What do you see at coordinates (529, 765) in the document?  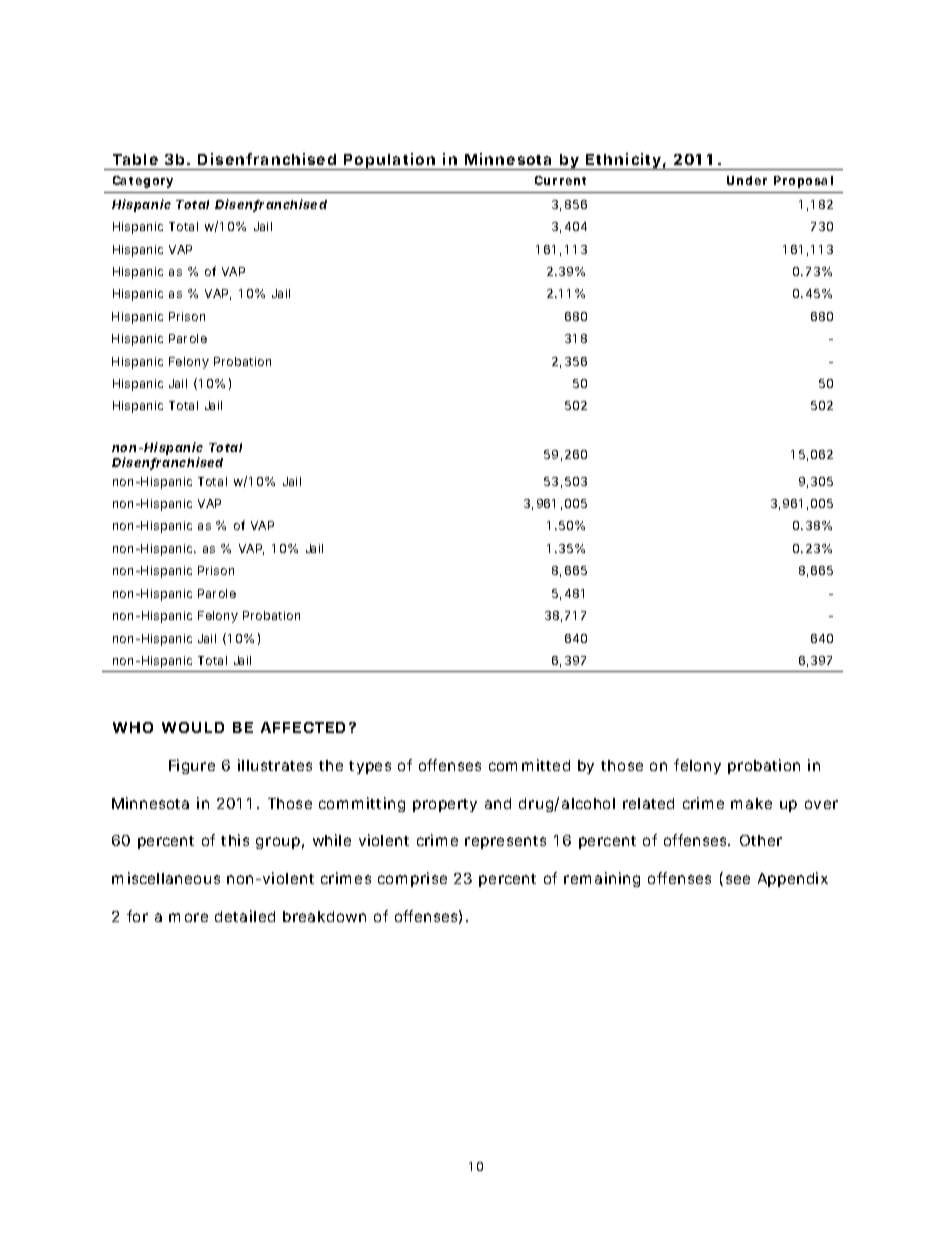 I see `committed` at bounding box center [529, 765].
